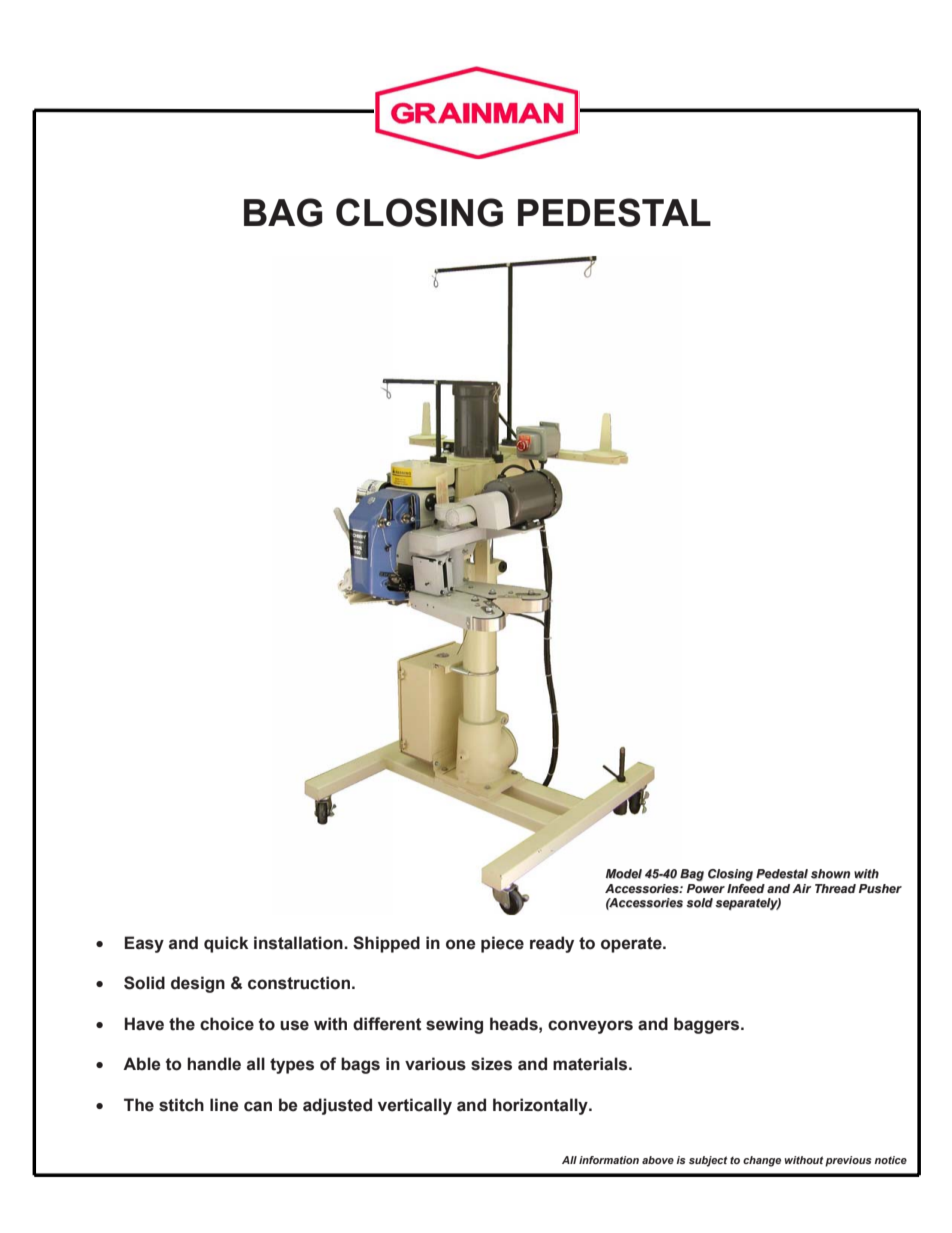 The image size is (952, 1233). What do you see at coordinates (214, 1064) in the screenshot?
I see `handle` at bounding box center [214, 1064].
